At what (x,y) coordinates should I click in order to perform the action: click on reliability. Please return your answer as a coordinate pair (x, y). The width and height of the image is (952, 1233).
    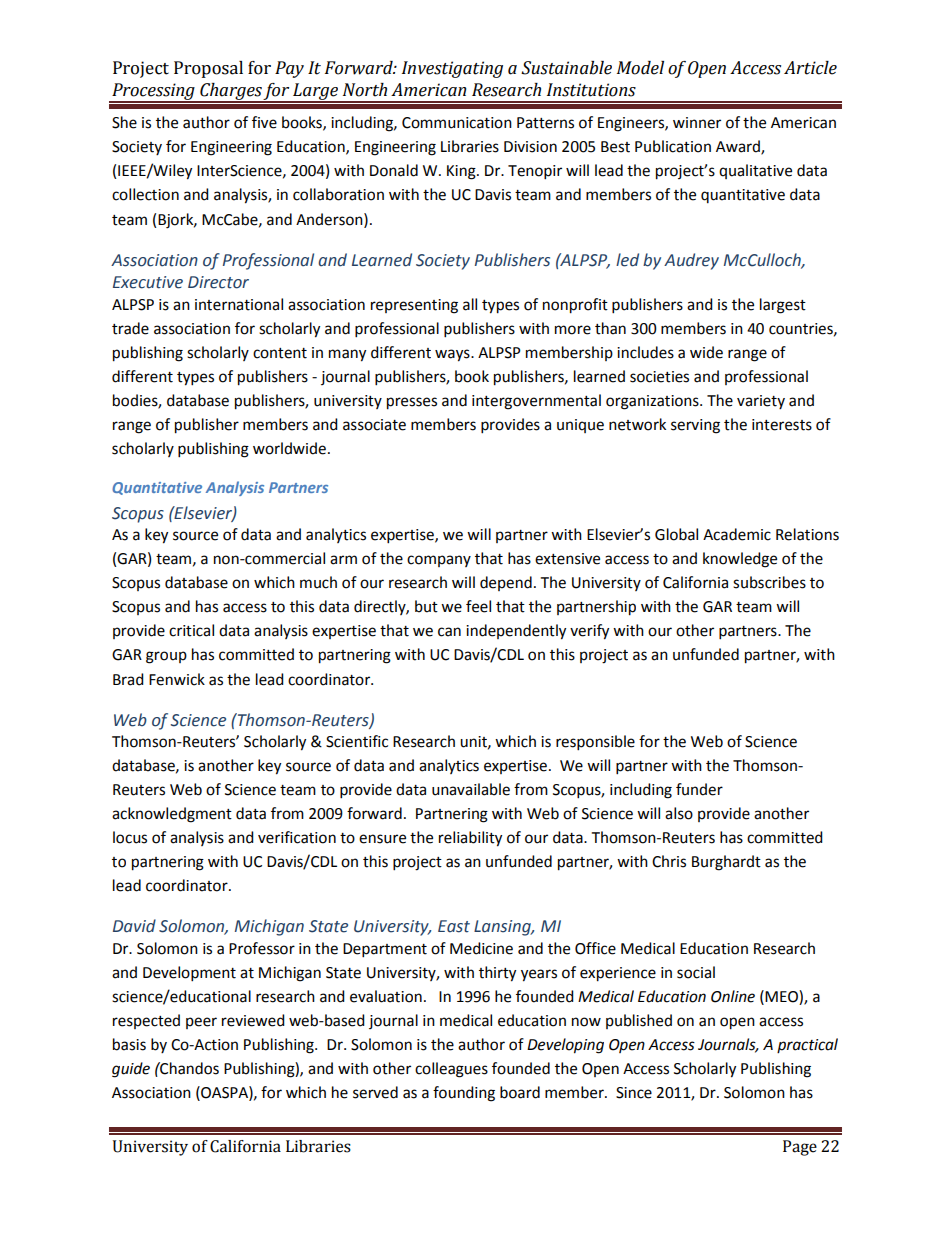
    Looking at the image, I should click on (470, 839).
